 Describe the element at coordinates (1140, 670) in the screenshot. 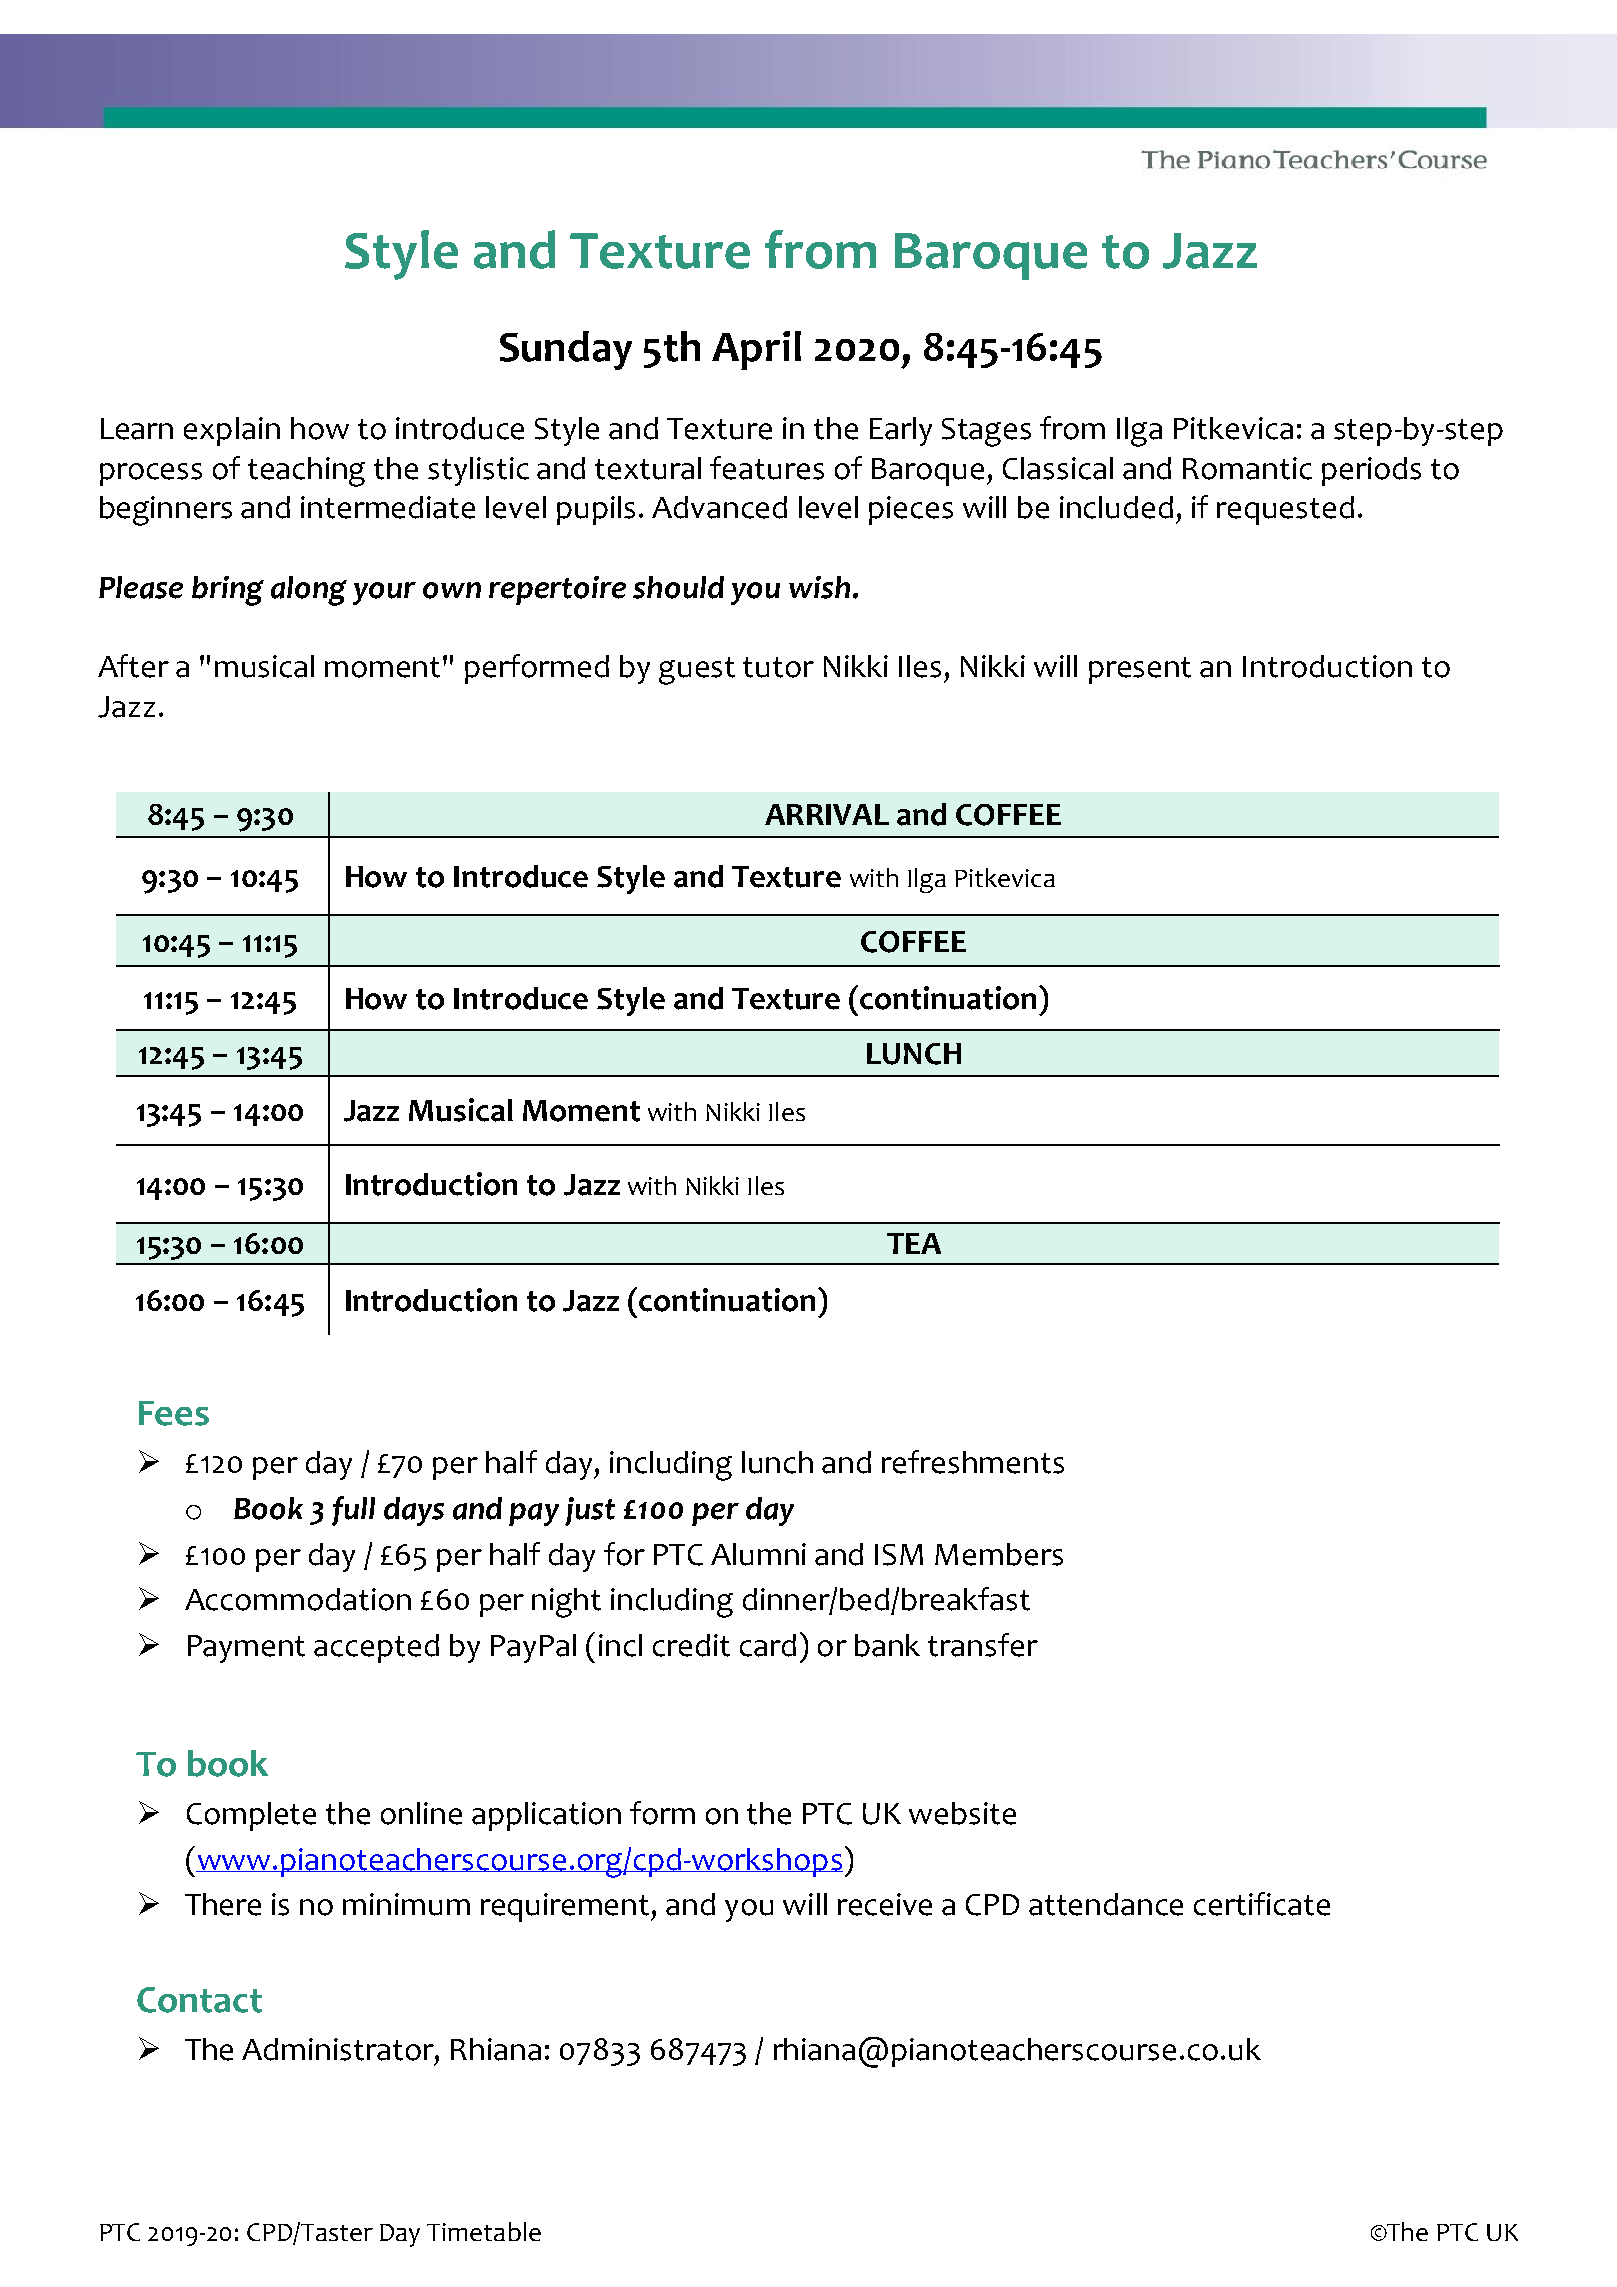

I see `present` at that location.
